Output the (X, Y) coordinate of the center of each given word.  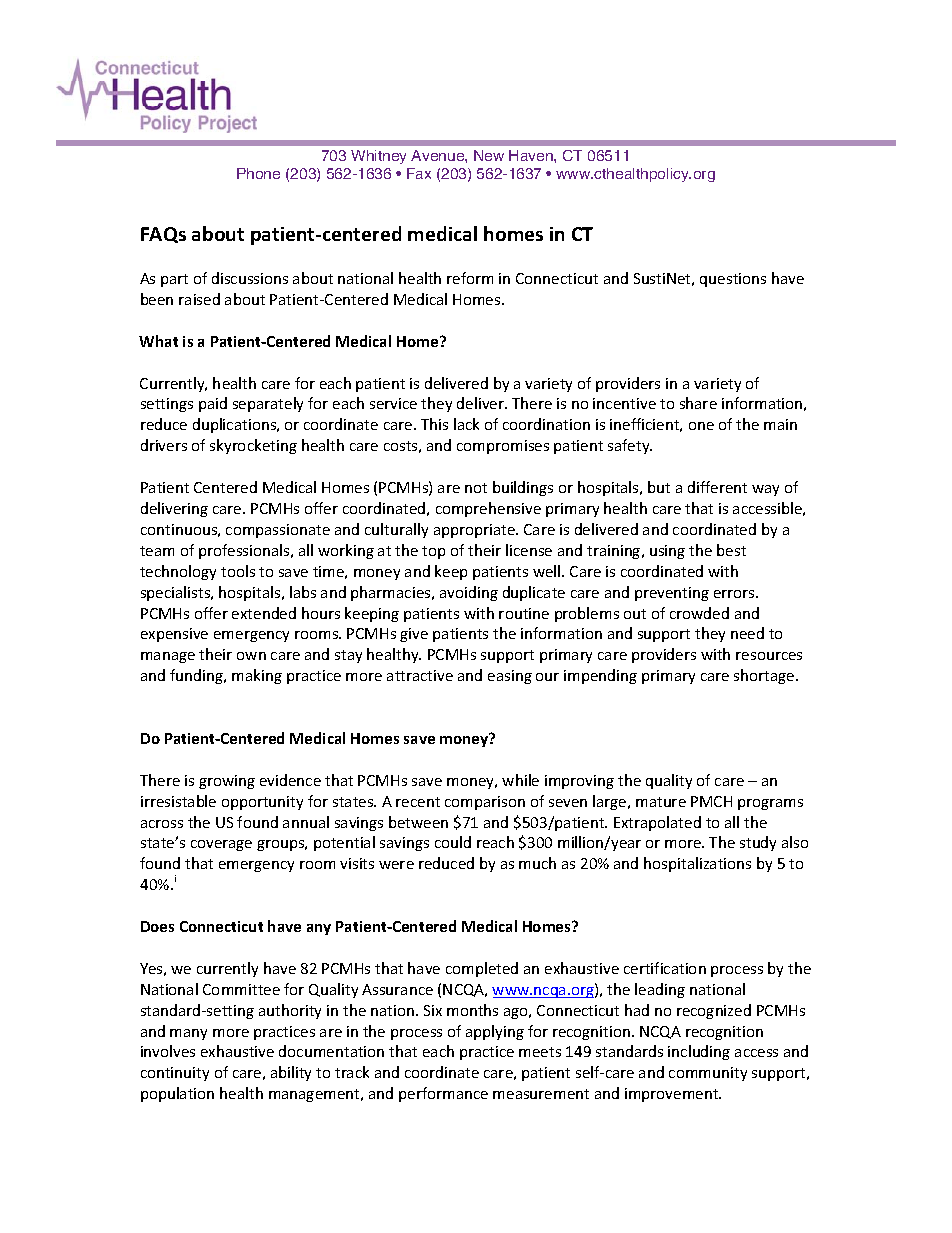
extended (264, 613)
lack (466, 424)
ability (291, 1073)
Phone (258, 173)
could (453, 842)
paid (213, 404)
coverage (221, 845)
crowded (699, 613)
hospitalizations (697, 864)
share (698, 403)
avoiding (469, 593)
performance (443, 1094)
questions (733, 280)
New (489, 155)
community (708, 1074)
